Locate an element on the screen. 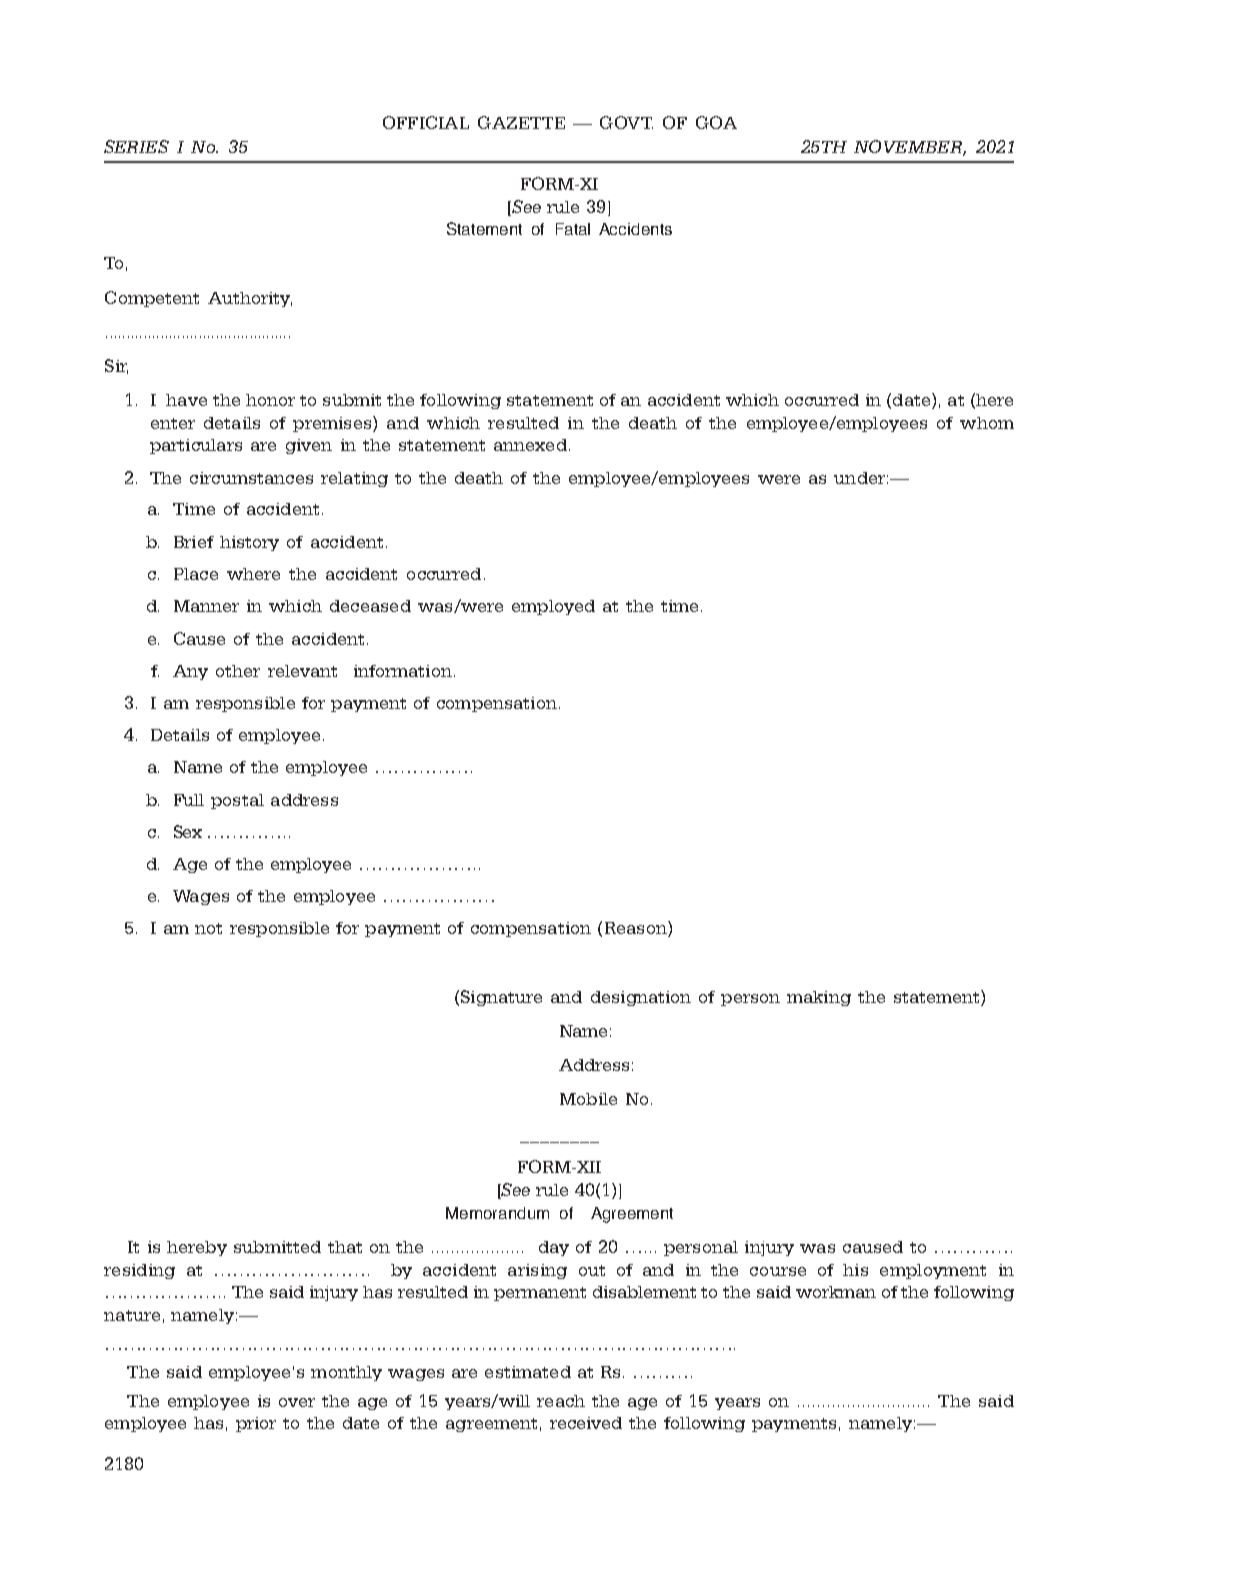 The width and height of the screenshot is (1233, 1596). under is located at coordinates (859, 478).
